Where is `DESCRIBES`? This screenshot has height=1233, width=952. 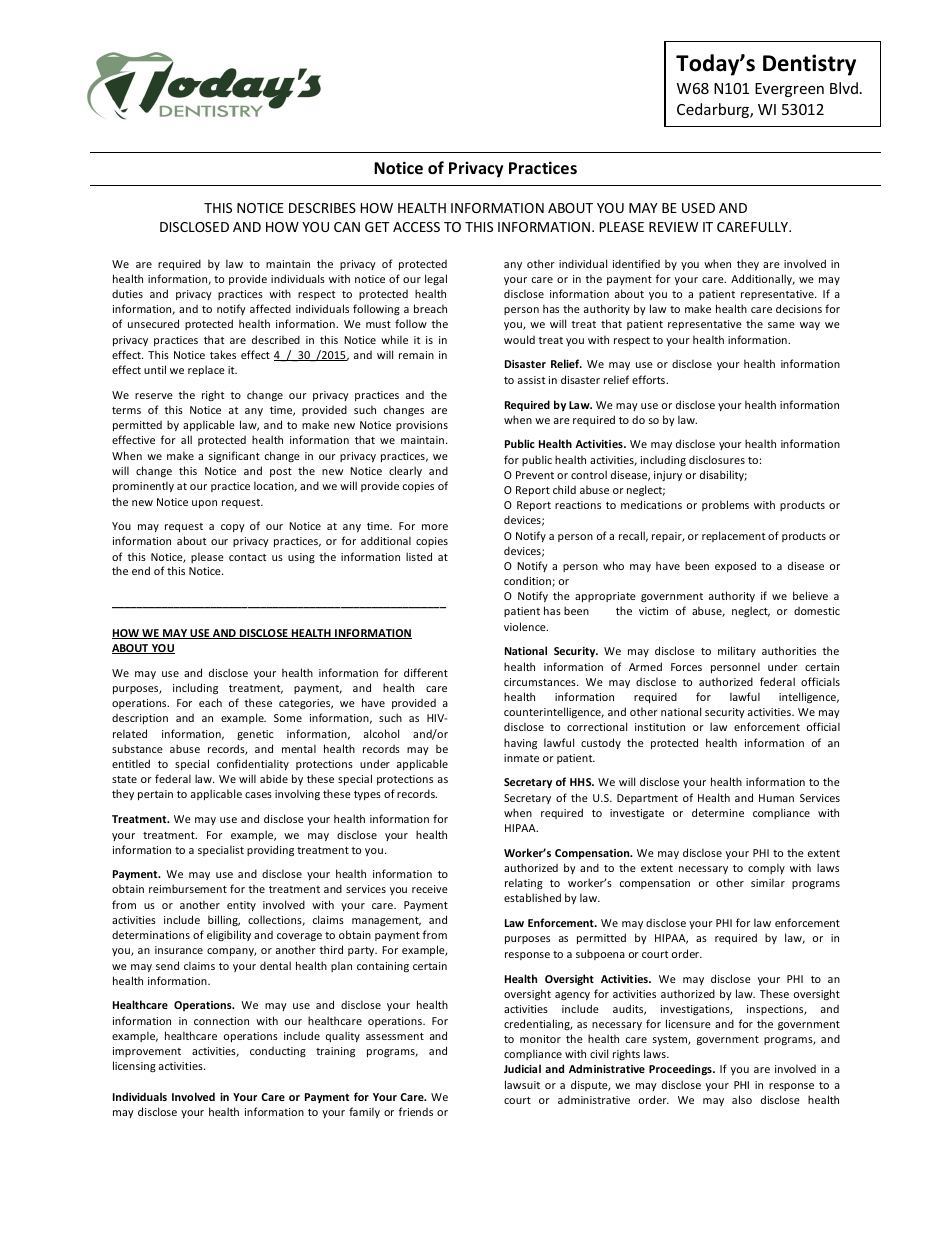 DESCRIBES is located at coordinates (322, 208).
